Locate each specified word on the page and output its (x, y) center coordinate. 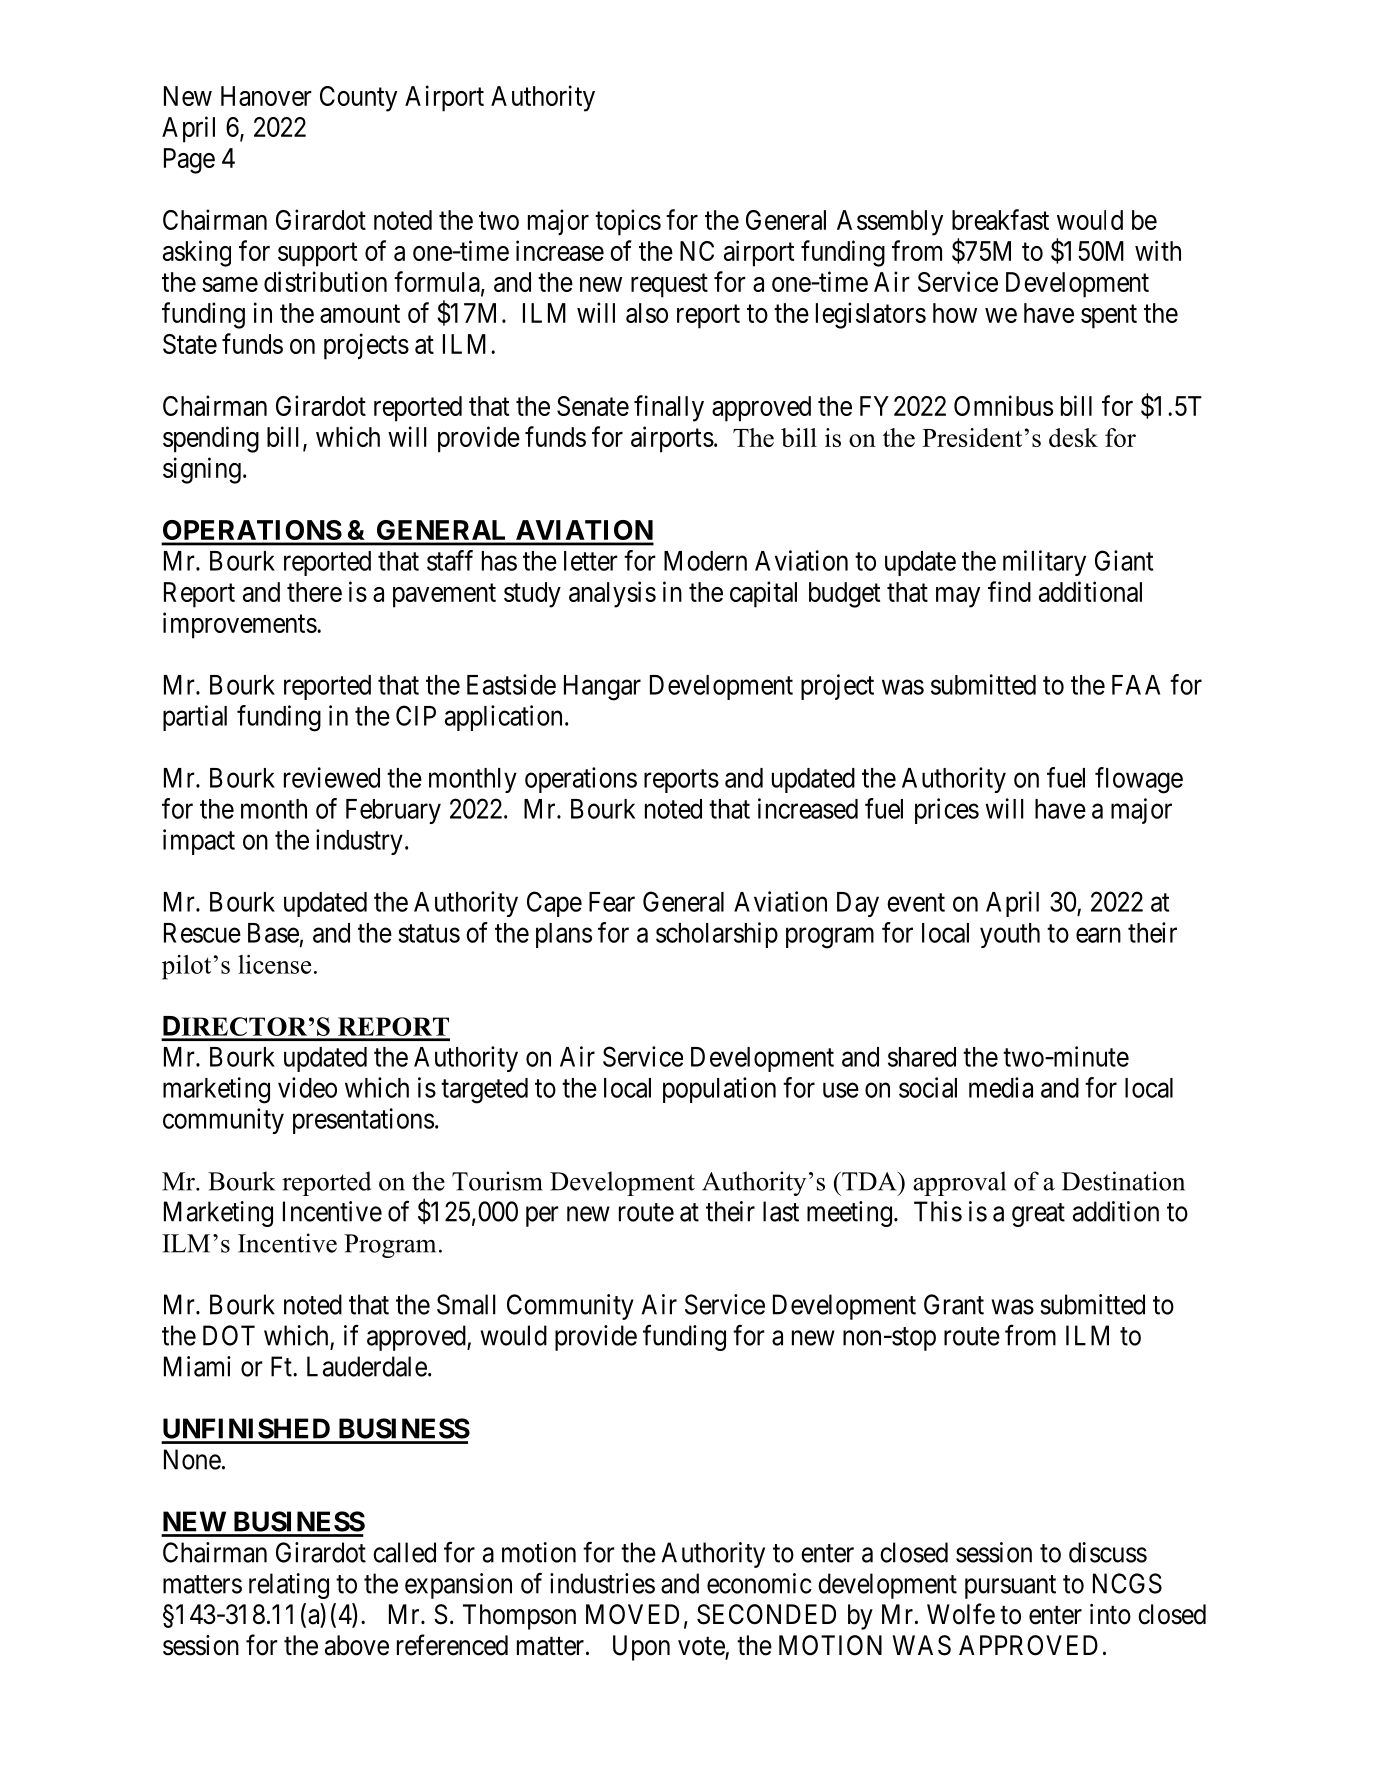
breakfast (1000, 219)
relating (289, 1586)
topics (628, 222)
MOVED (632, 1614)
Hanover (266, 96)
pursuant (1010, 1587)
